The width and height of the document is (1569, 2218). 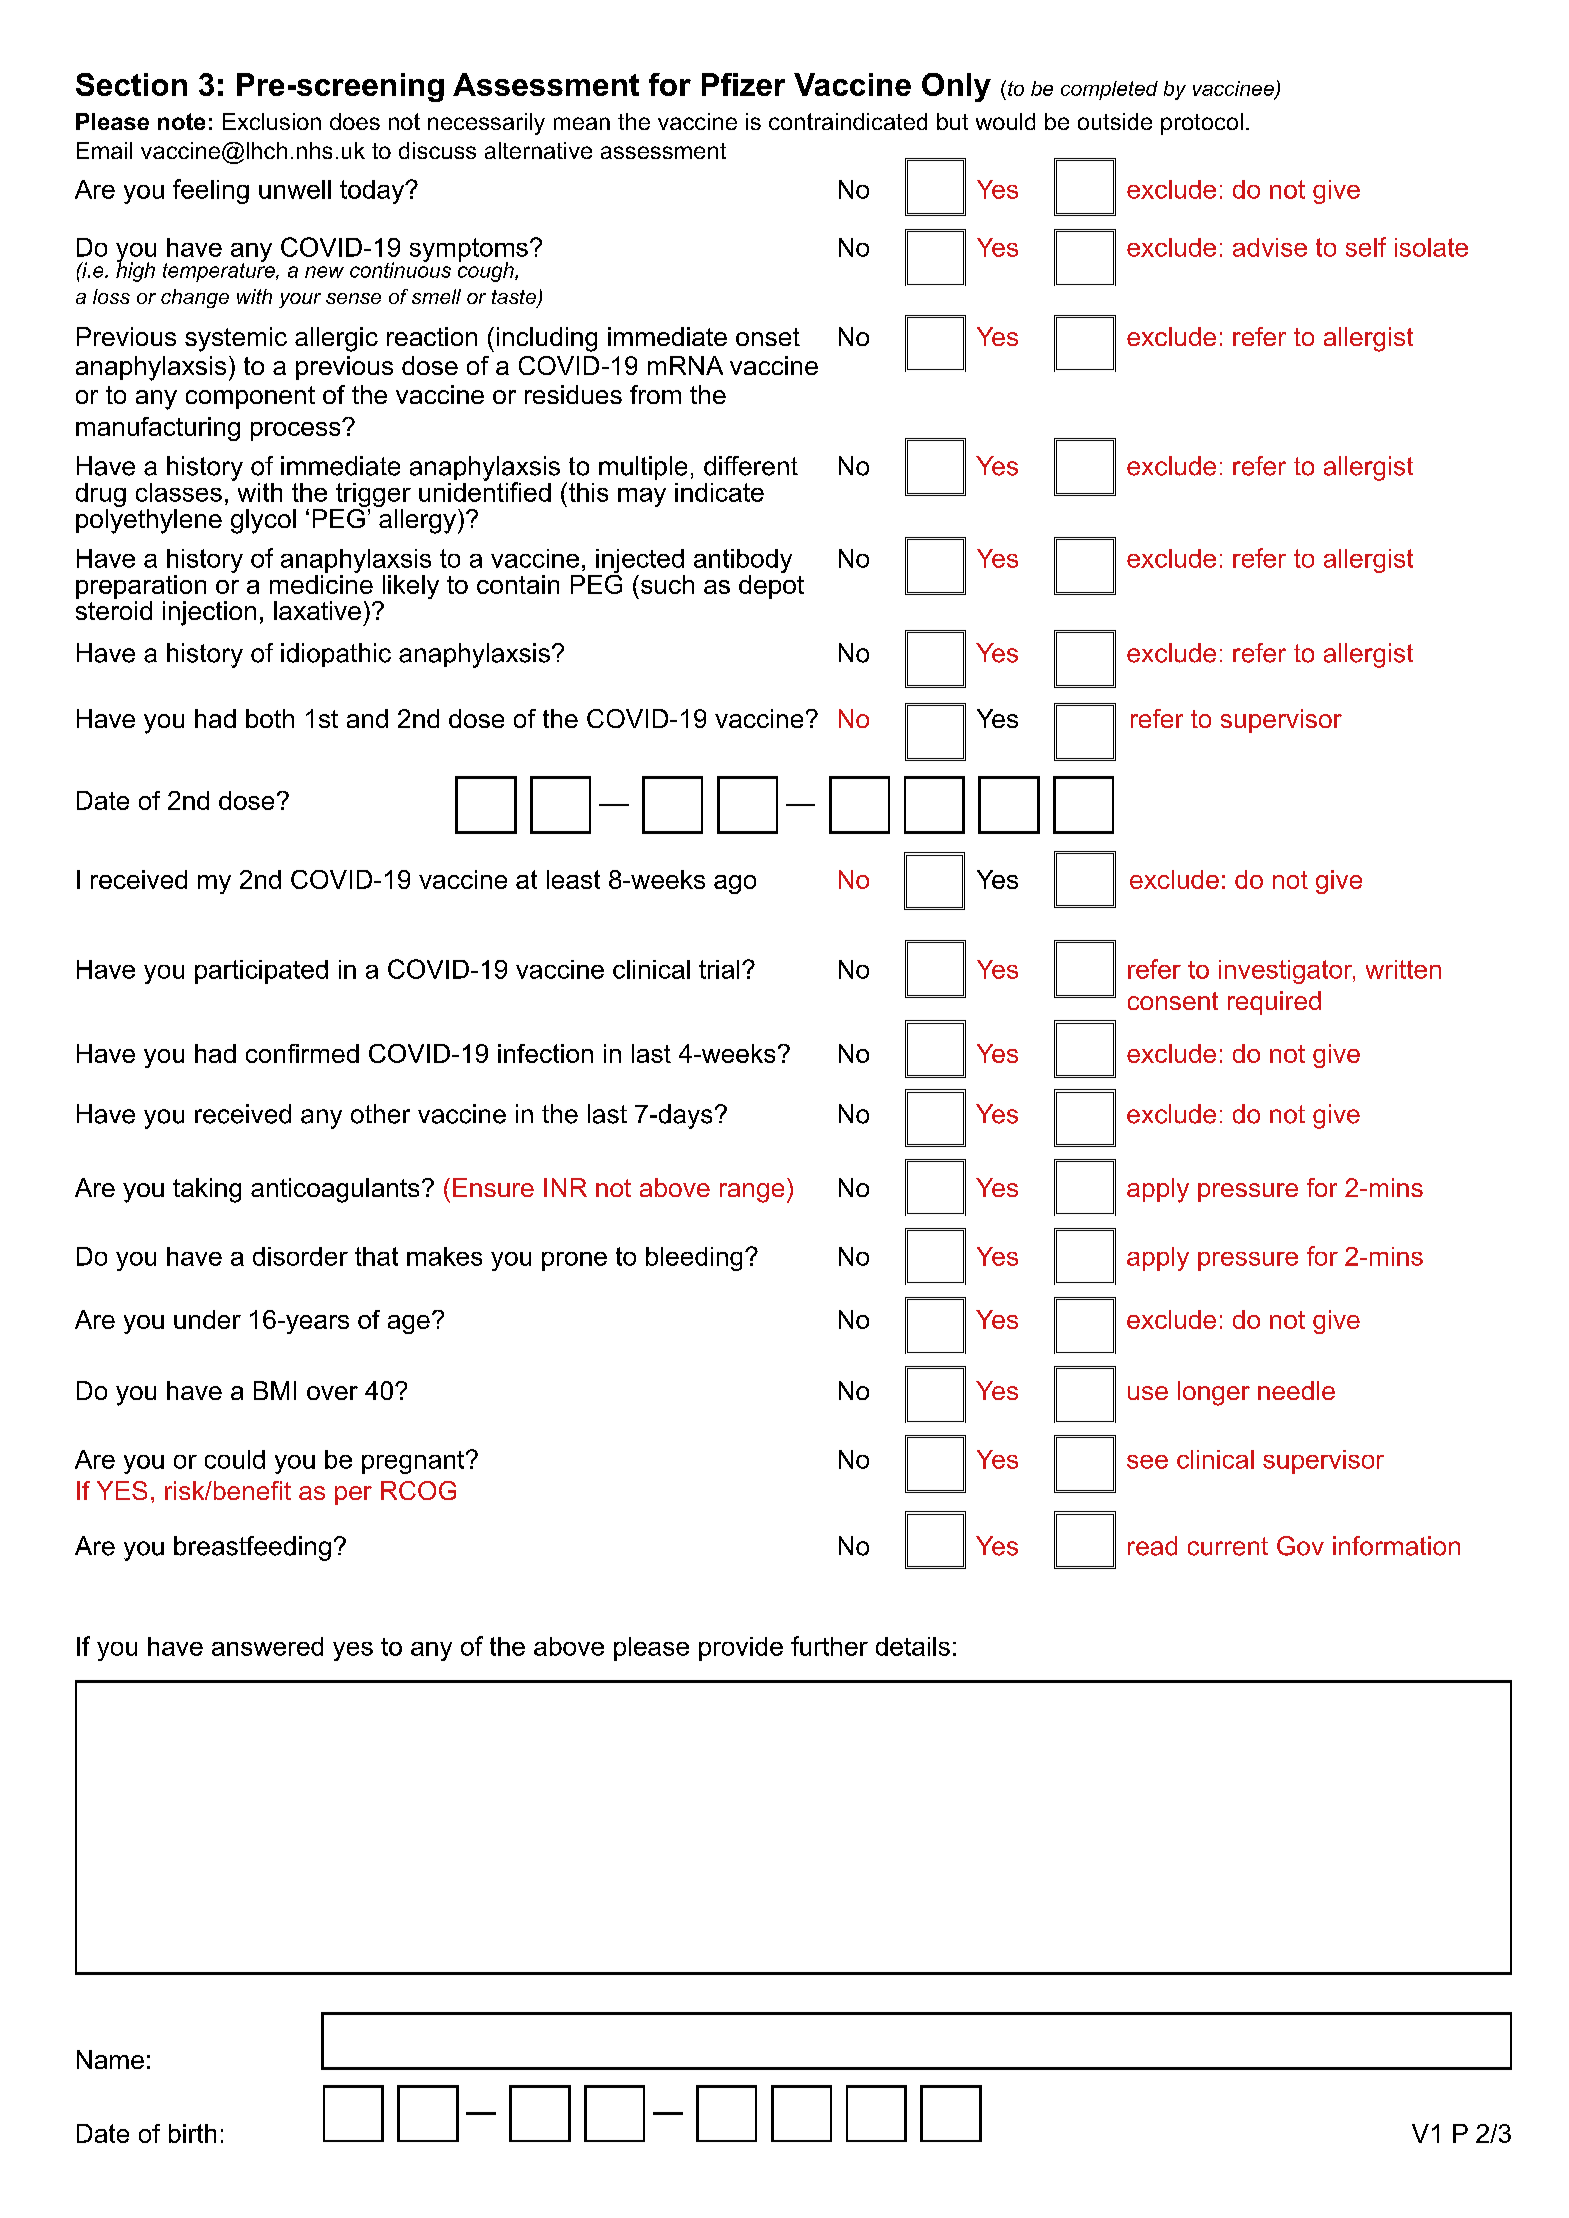 I want to click on confirmed, so click(x=302, y=1053).
